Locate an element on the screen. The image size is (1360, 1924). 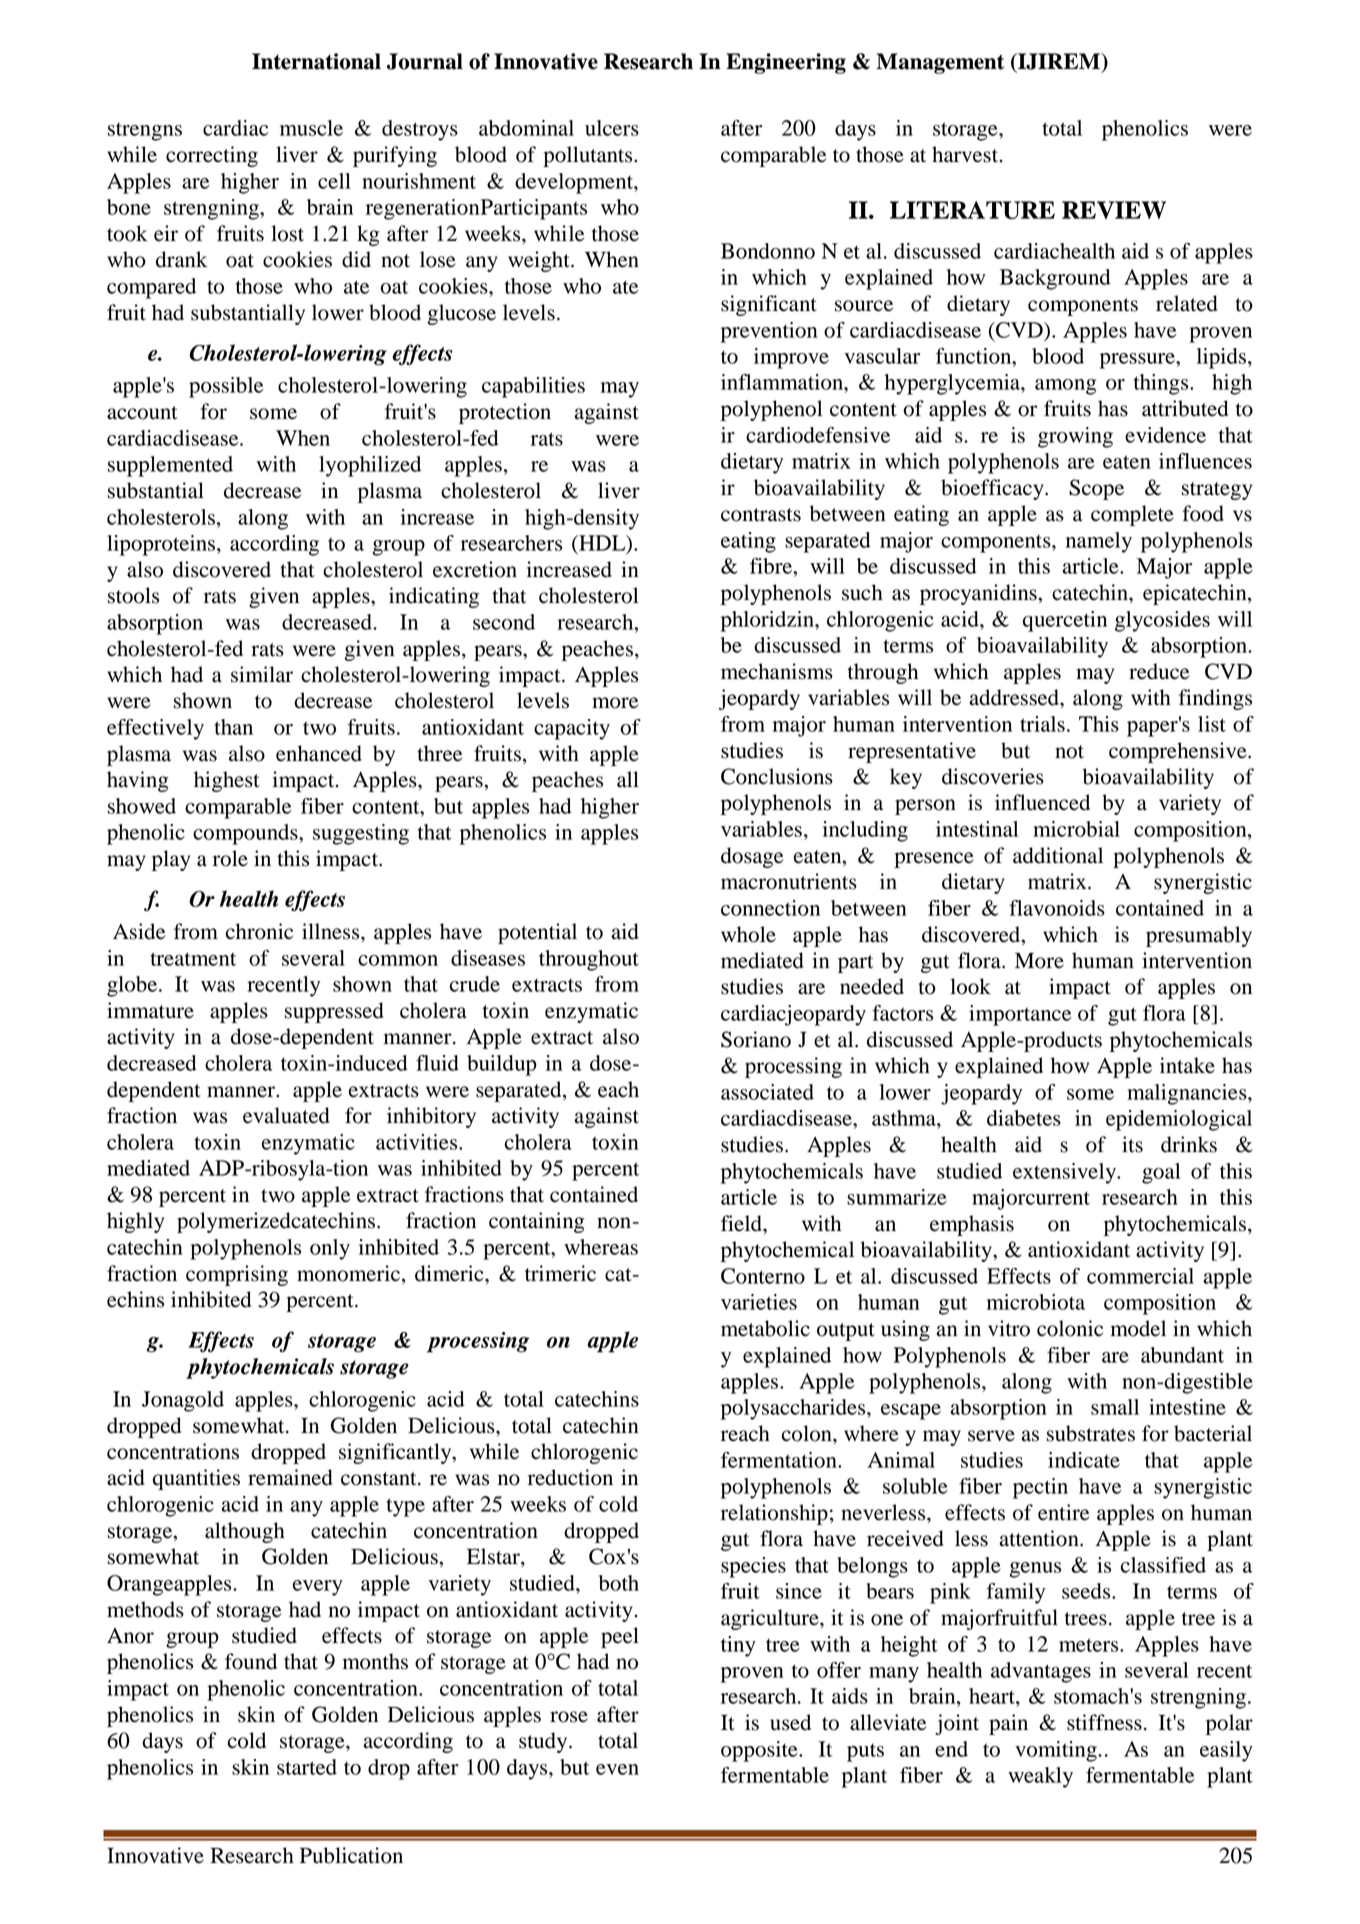
evaluated is located at coordinates (286, 1115).
